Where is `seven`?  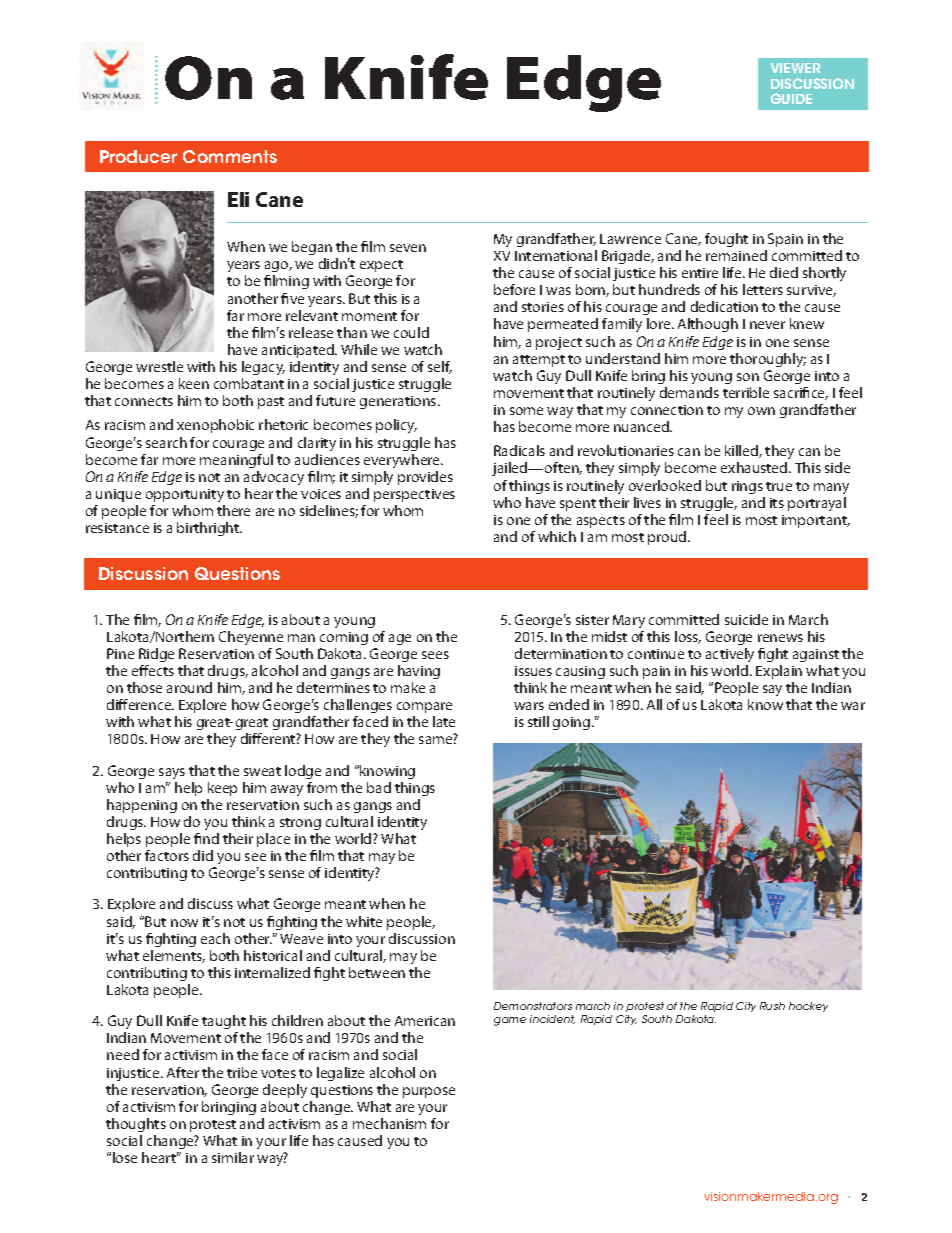 seven is located at coordinates (408, 248).
